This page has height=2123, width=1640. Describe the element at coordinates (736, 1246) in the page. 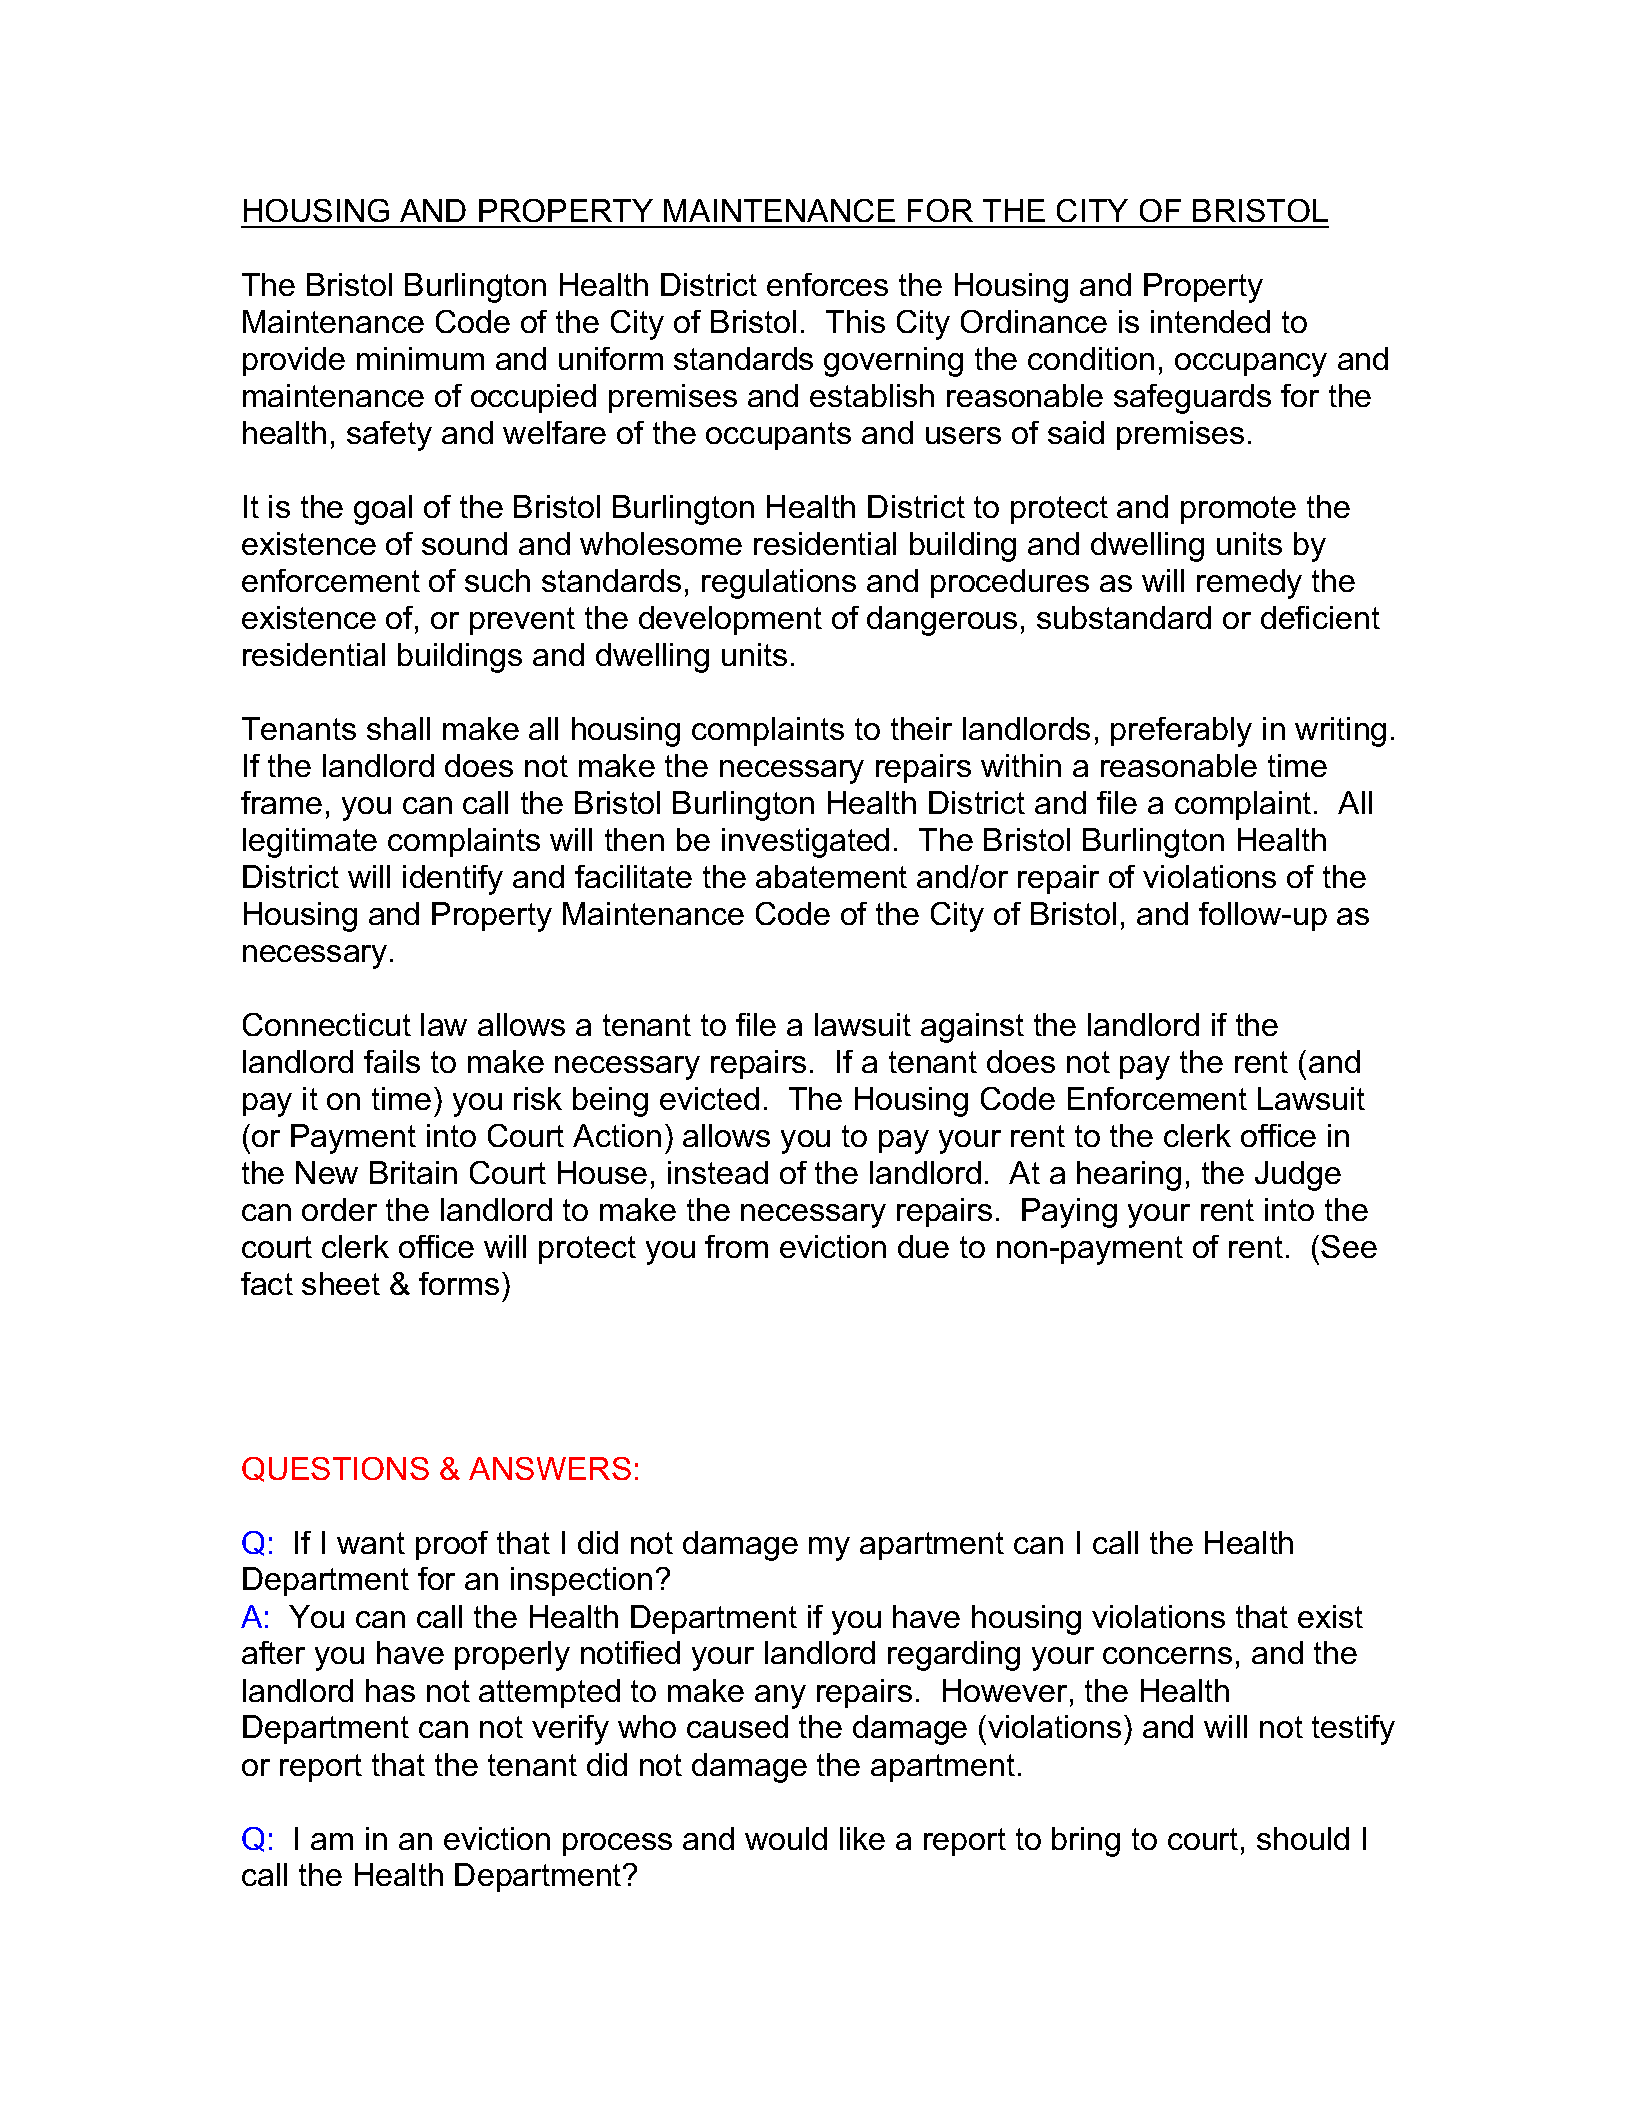

I see `from` at that location.
